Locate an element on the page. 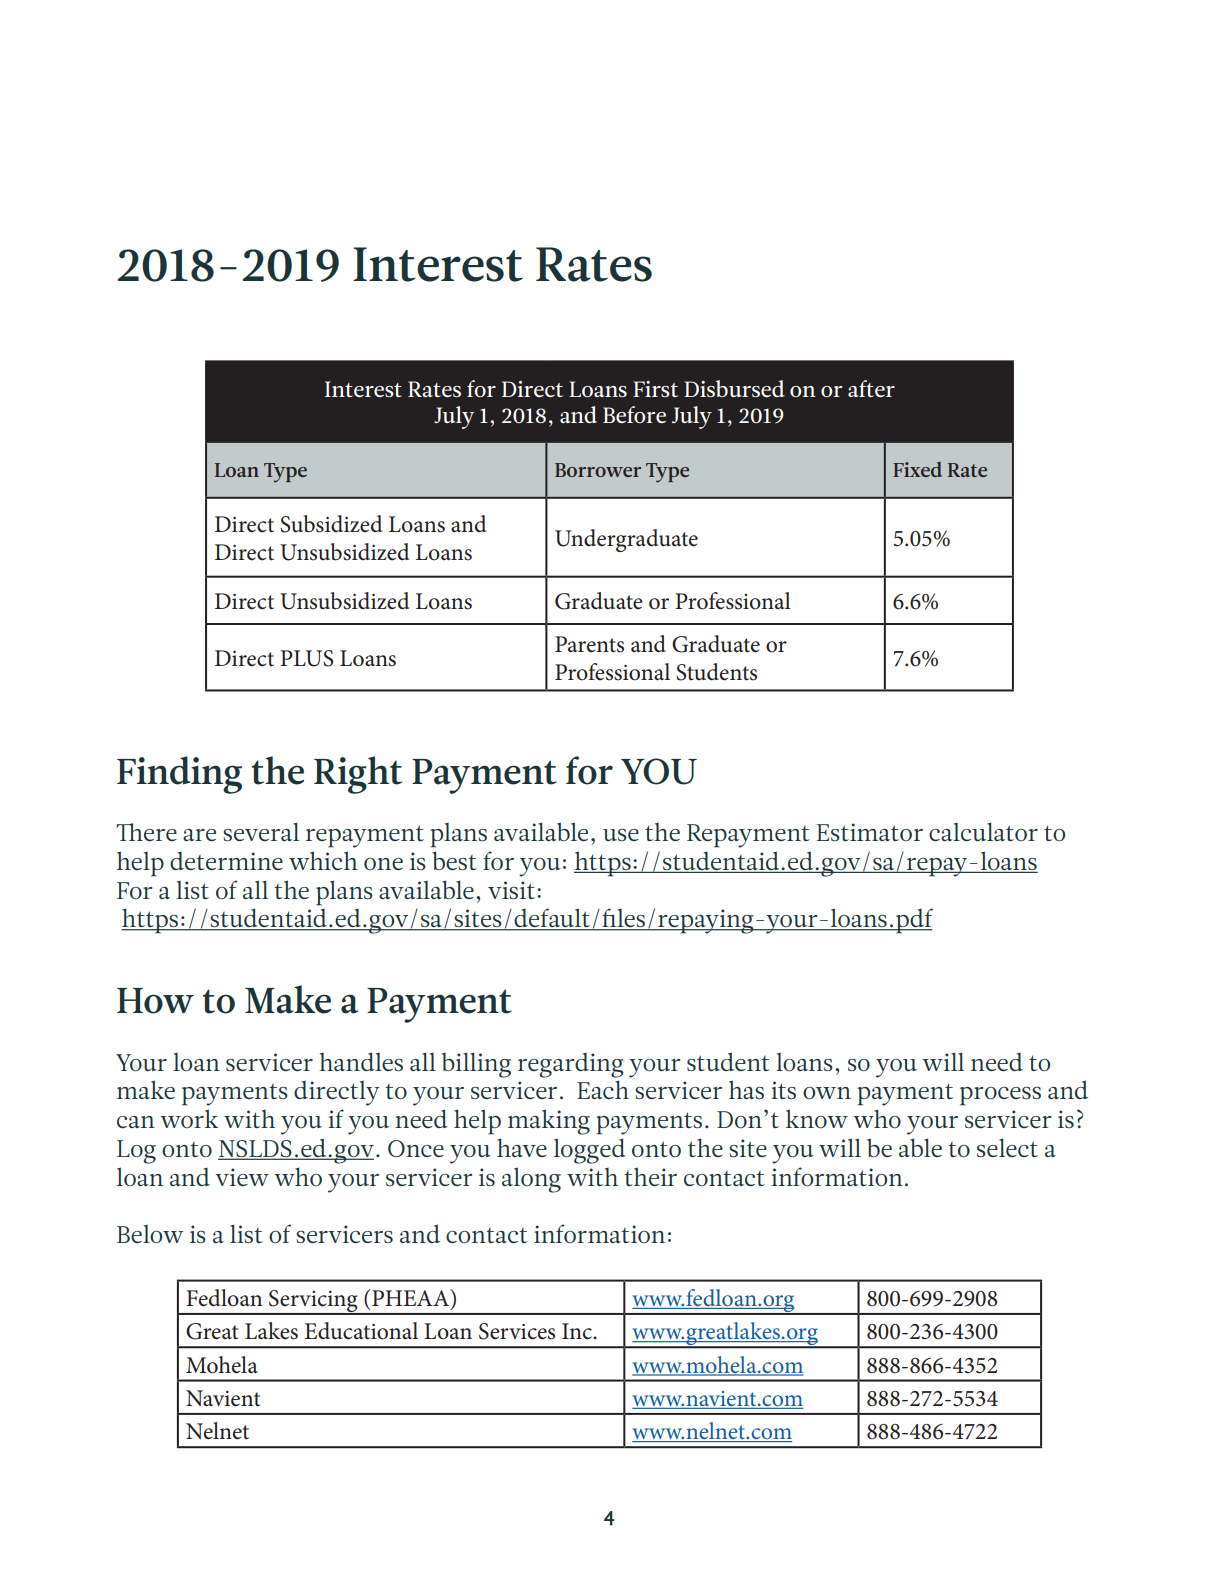 This document has height=1578, width=1219. use is located at coordinates (621, 835).
